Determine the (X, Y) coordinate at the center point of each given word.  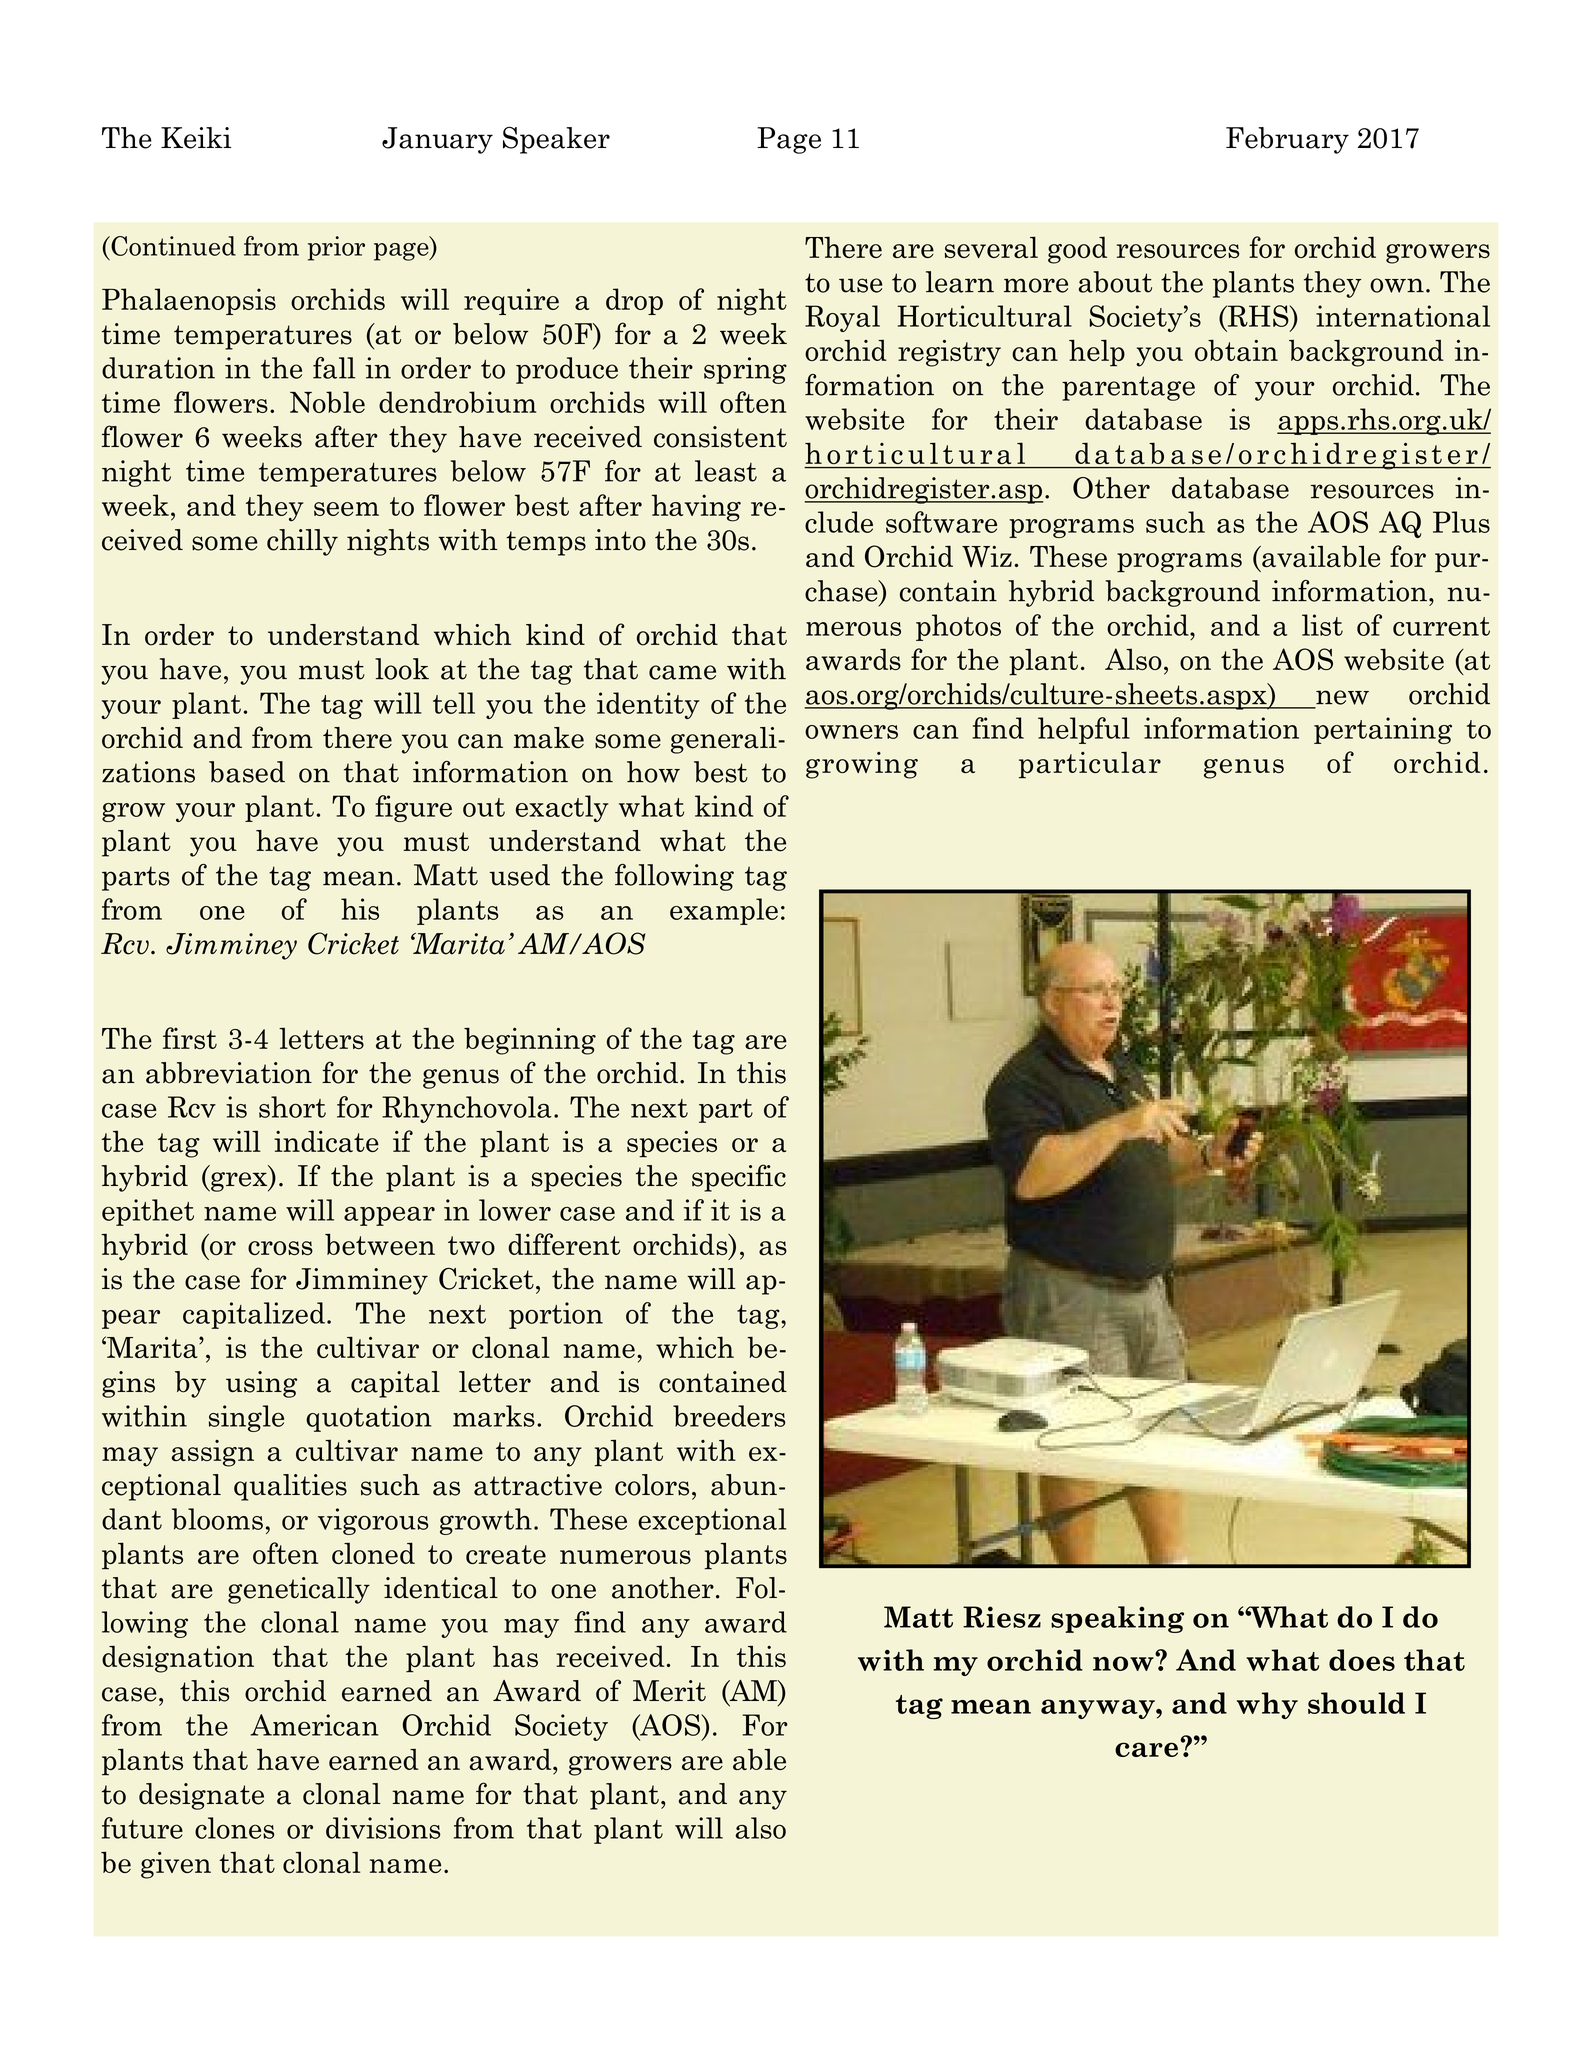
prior (336, 248)
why (1267, 1705)
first (190, 1038)
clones (234, 1828)
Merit (669, 1691)
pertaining (1383, 730)
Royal (842, 318)
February (1287, 140)
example (724, 911)
